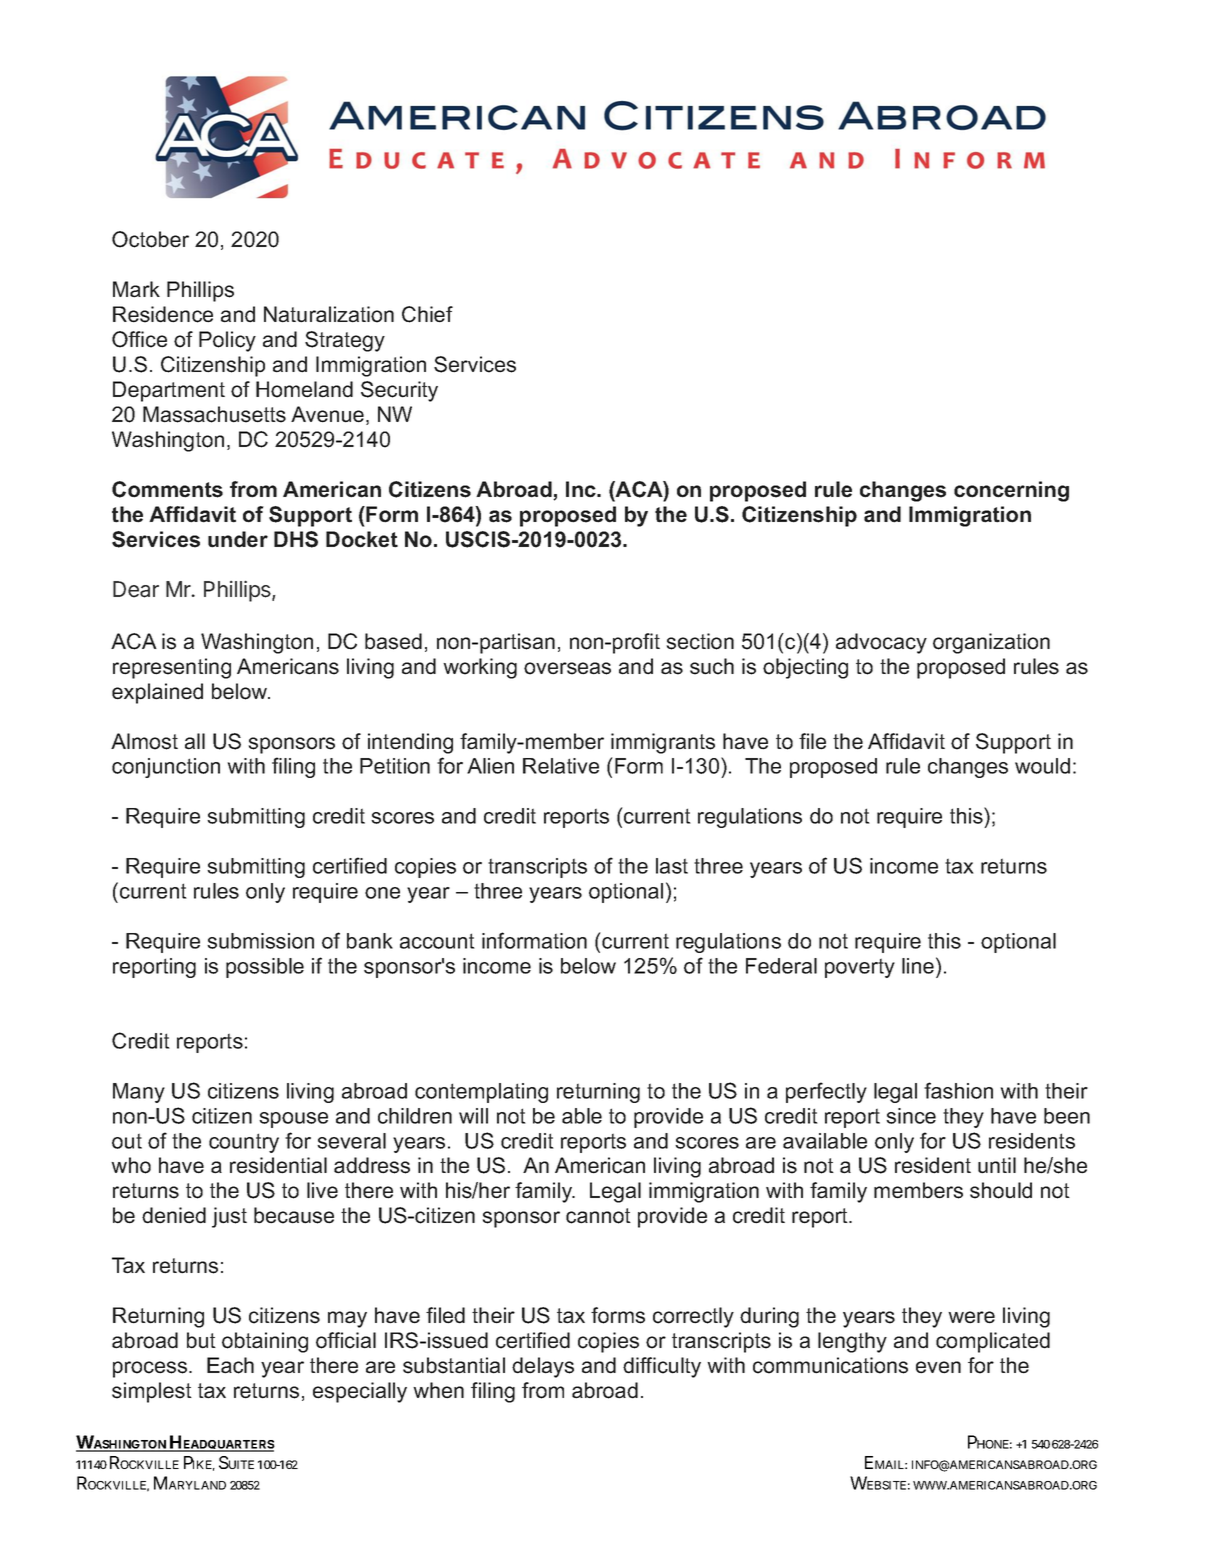 This screenshot has width=1208, height=1563. What do you see at coordinates (918, 966) in the screenshot?
I see `line` at bounding box center [918, 966].
